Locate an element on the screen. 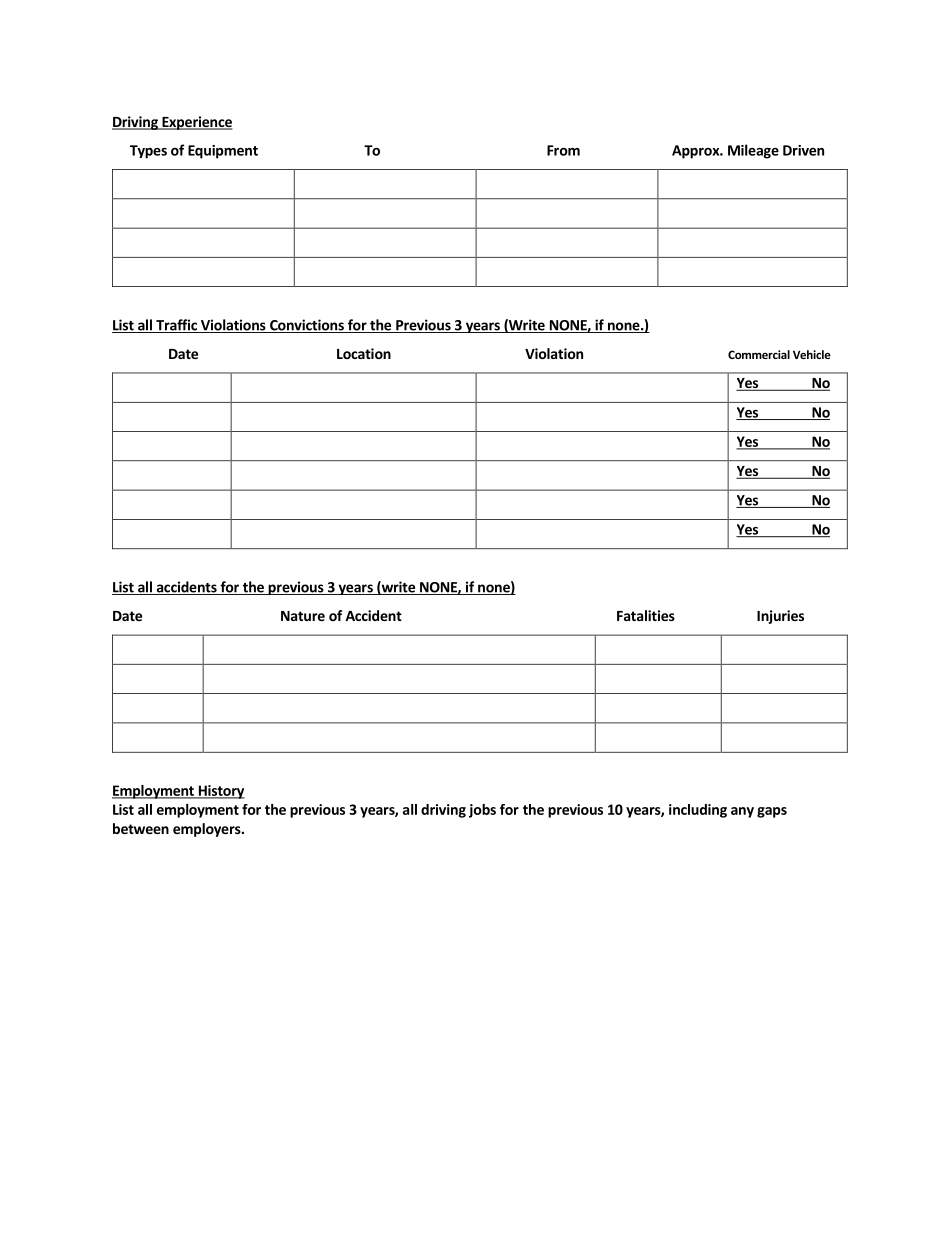 The width and height of the screenshot is (952, 1233). any is located at coordinates (742, 812).
